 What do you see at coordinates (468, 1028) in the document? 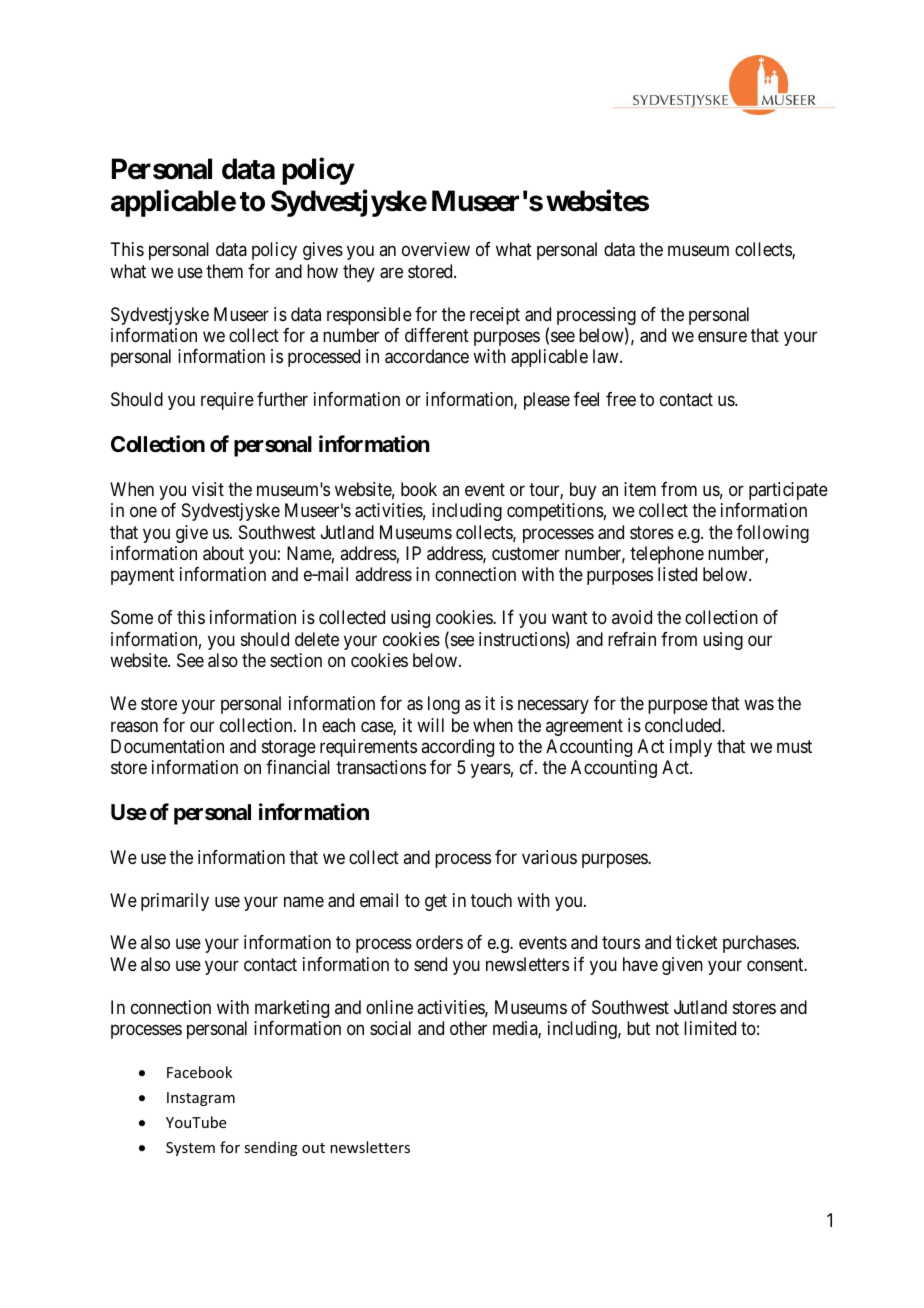
I see `other` at bounding box center [468, 1028].
